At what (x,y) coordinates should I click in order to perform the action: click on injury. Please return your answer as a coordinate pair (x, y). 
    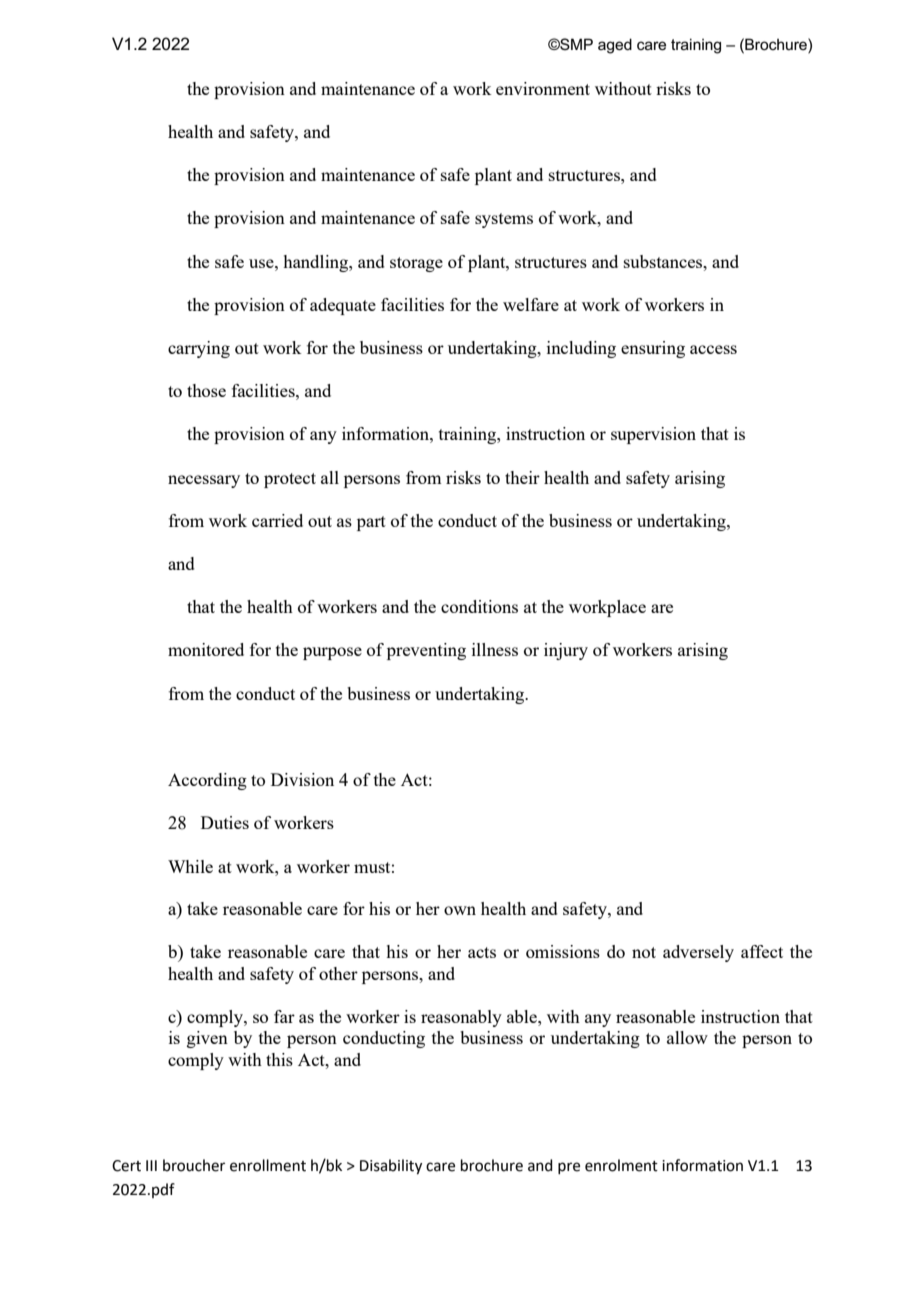
    Looking at the image, I should click on (566, 651).
